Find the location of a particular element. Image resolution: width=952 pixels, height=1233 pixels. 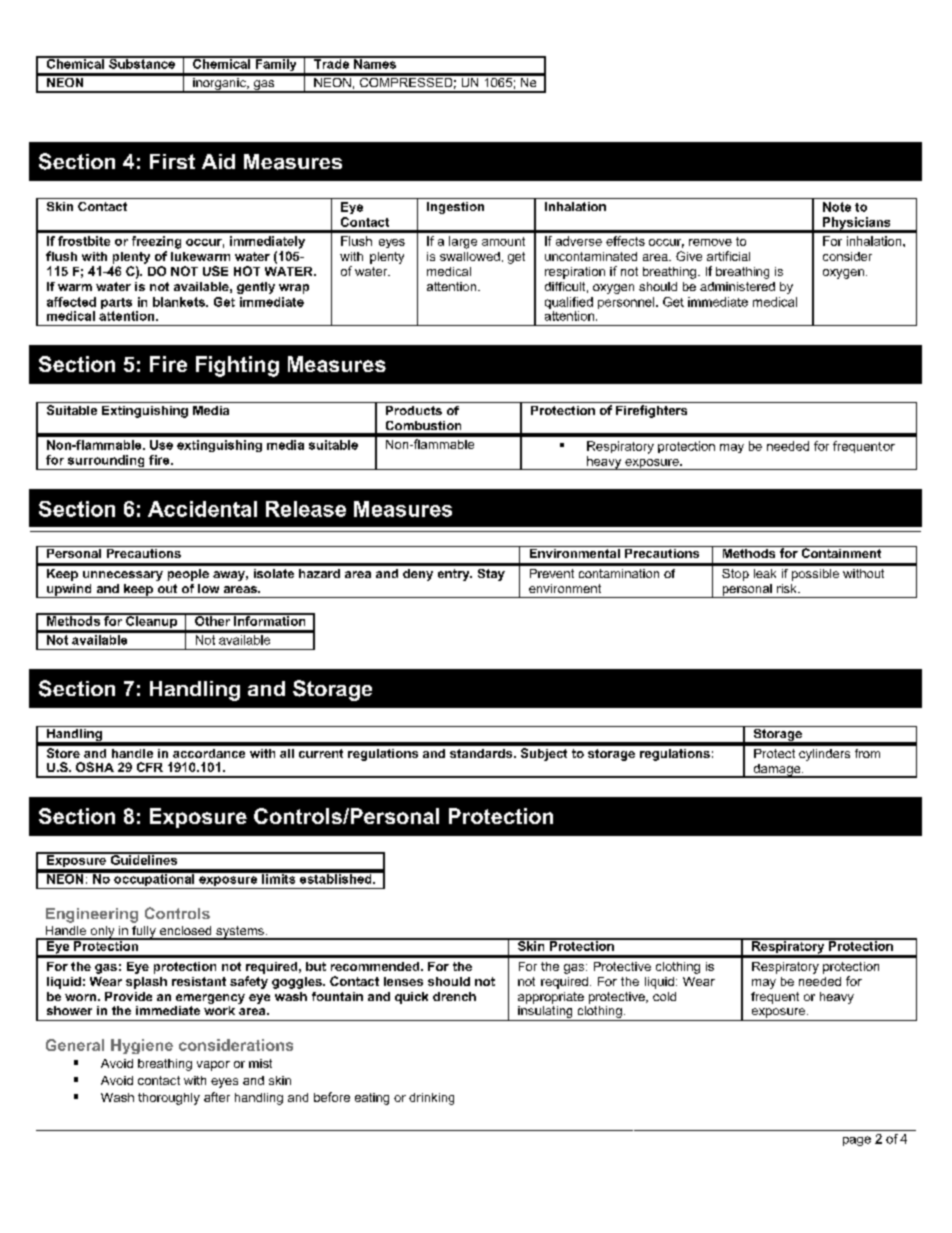

Note is located at coordinates (837, 207).
